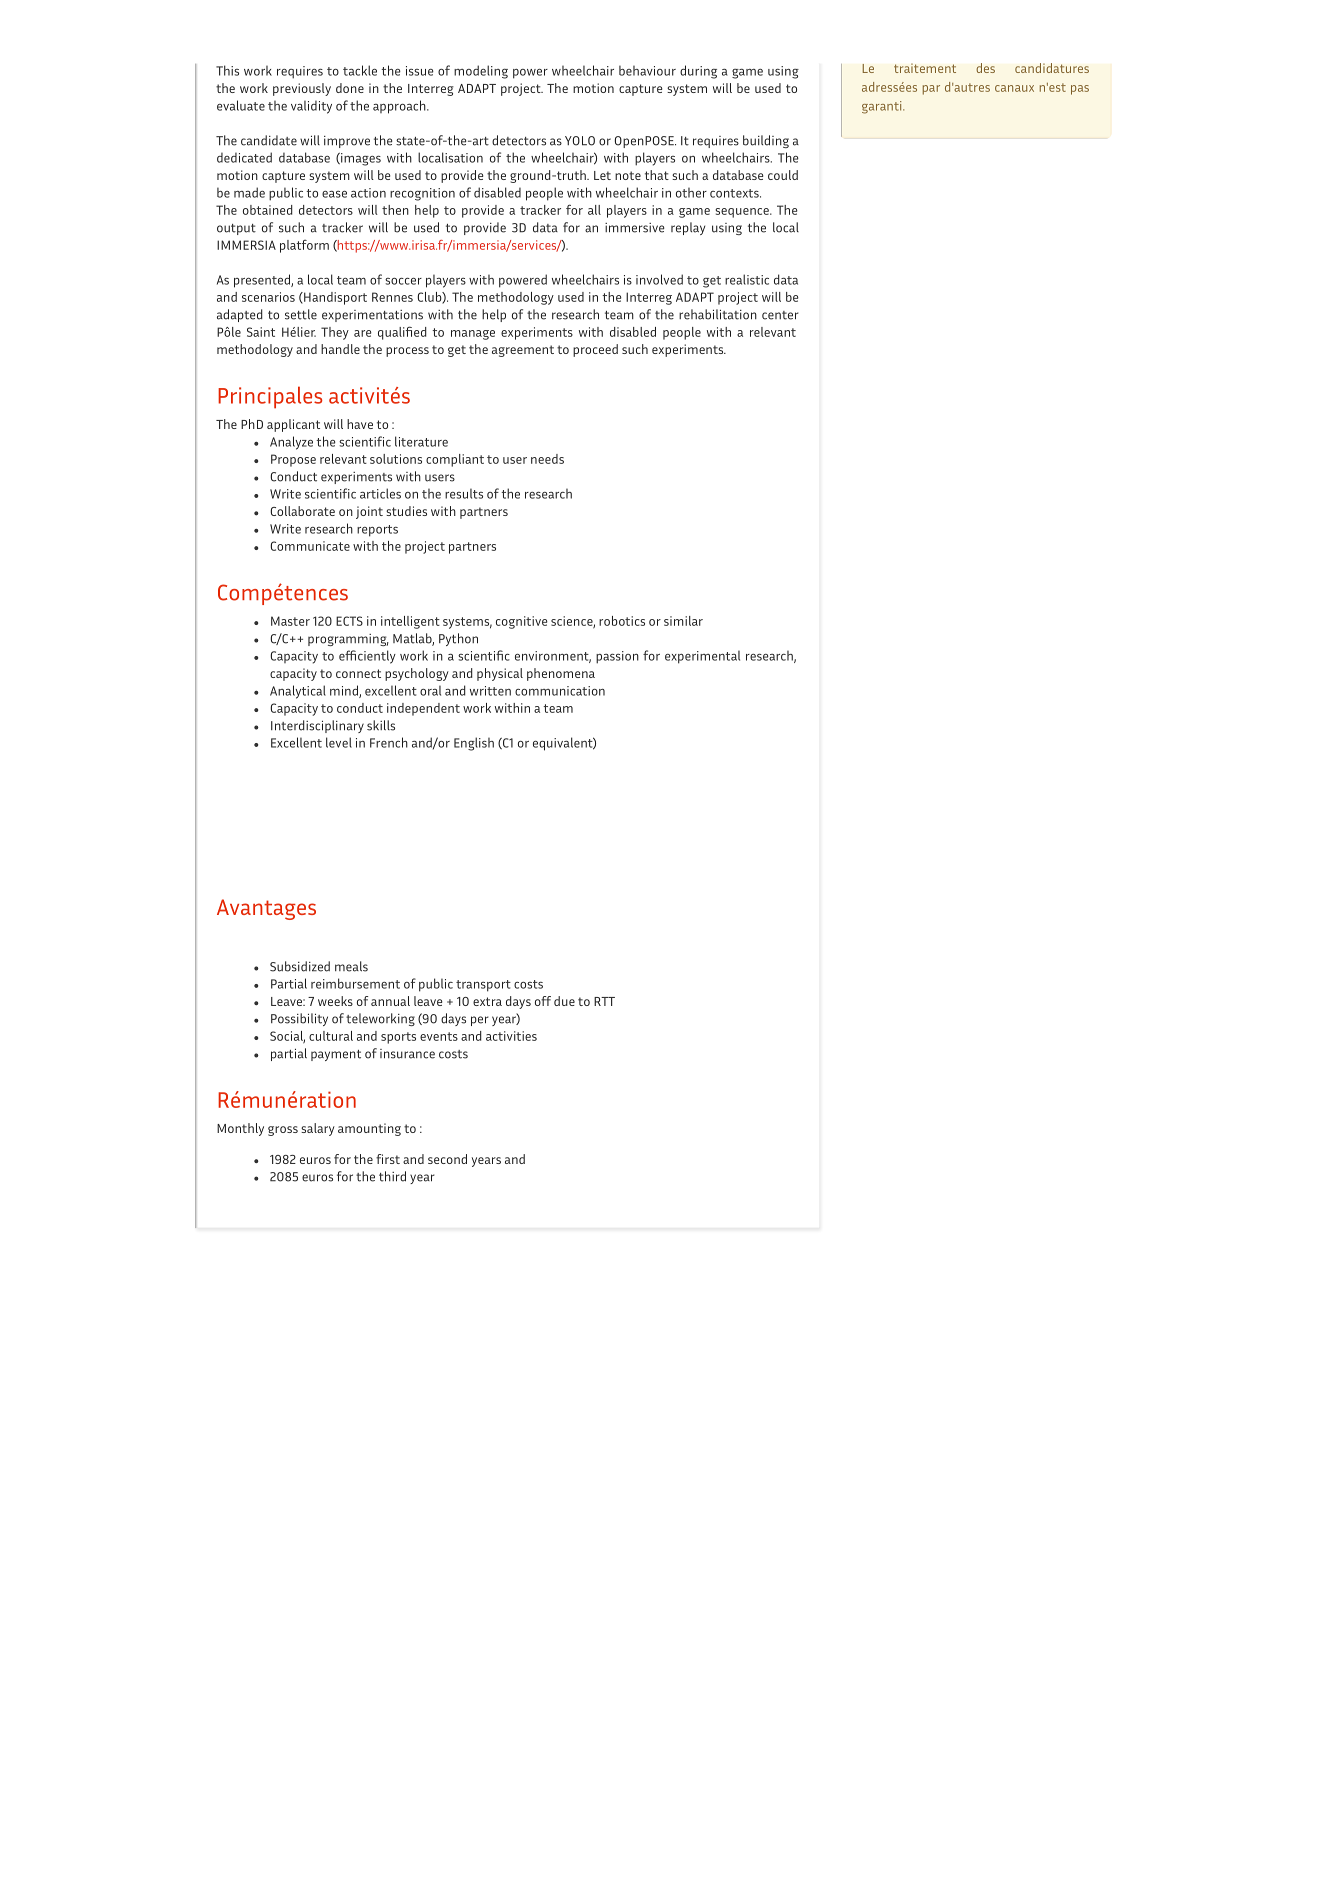 This document has height=1878, width=1327. Describe the element at coordinates (318, 1129) in the document. I see `salary` at that location.
